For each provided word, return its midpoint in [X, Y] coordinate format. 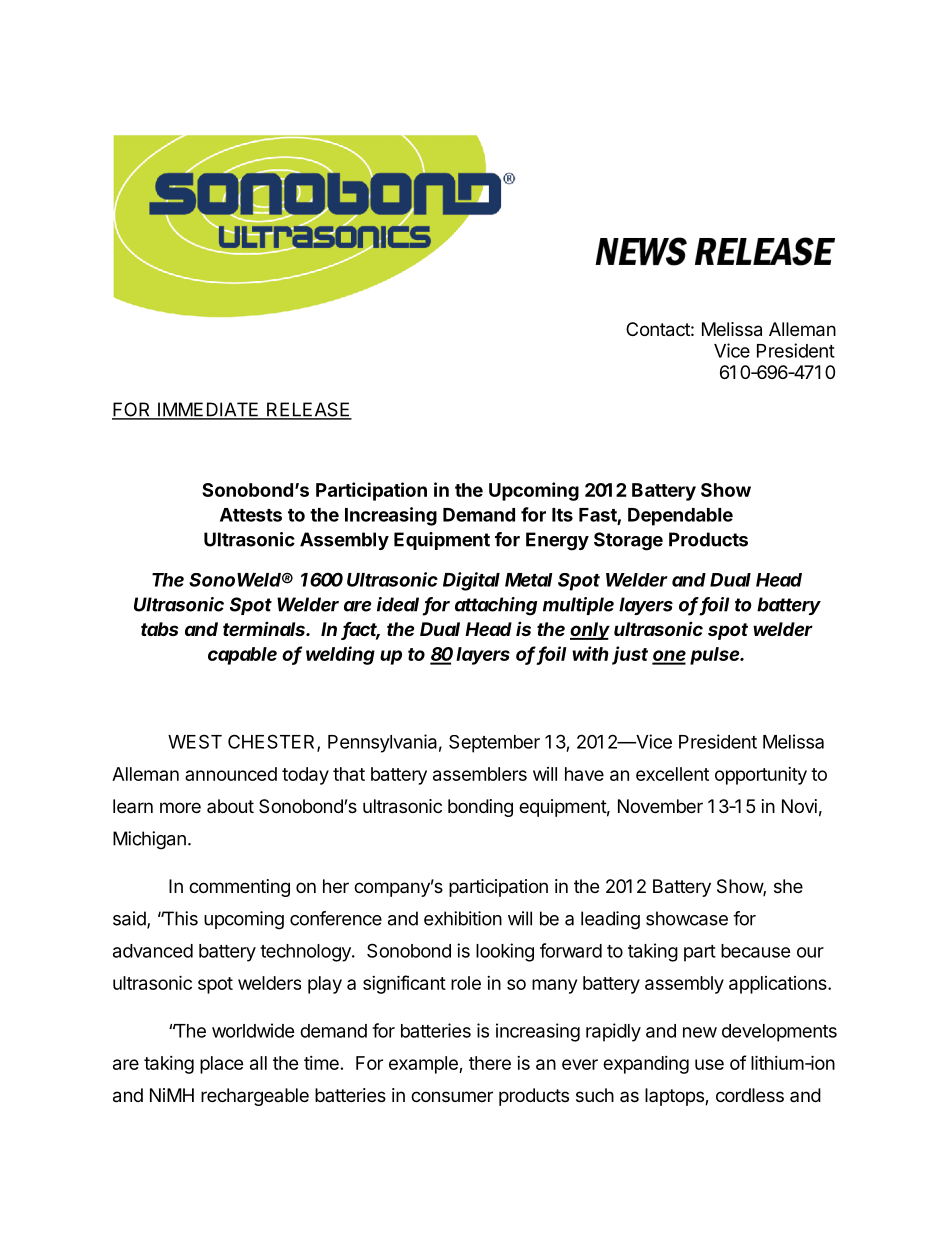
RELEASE [308, 410]
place [222, 1065]
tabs [159, 629]
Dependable [680, 517]
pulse [716, 656]
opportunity [761, 776]
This [179, 918]
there [490, 1063]
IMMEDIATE [208, 410]
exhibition [463, 918]
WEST [195, 741]
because [756, 951]
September [494, 744]
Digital [471, 581]
